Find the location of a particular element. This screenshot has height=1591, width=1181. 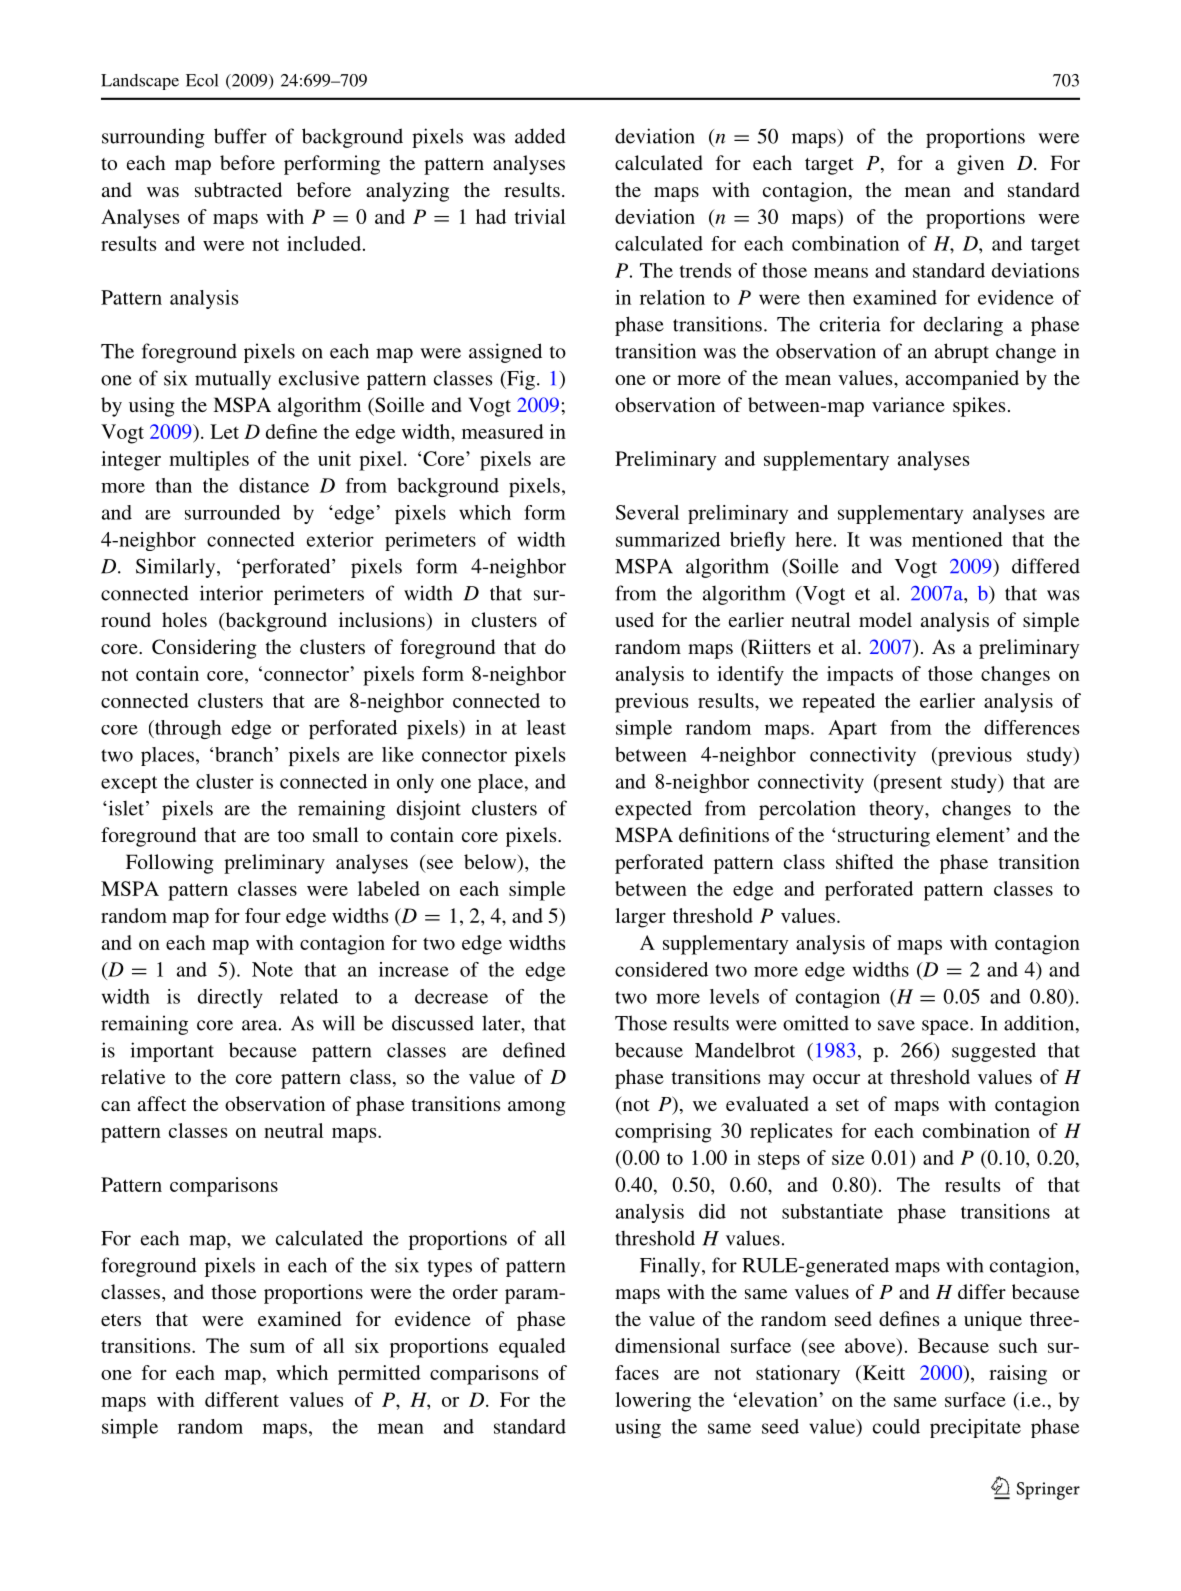

save is located at coordinates (896, 1025).
